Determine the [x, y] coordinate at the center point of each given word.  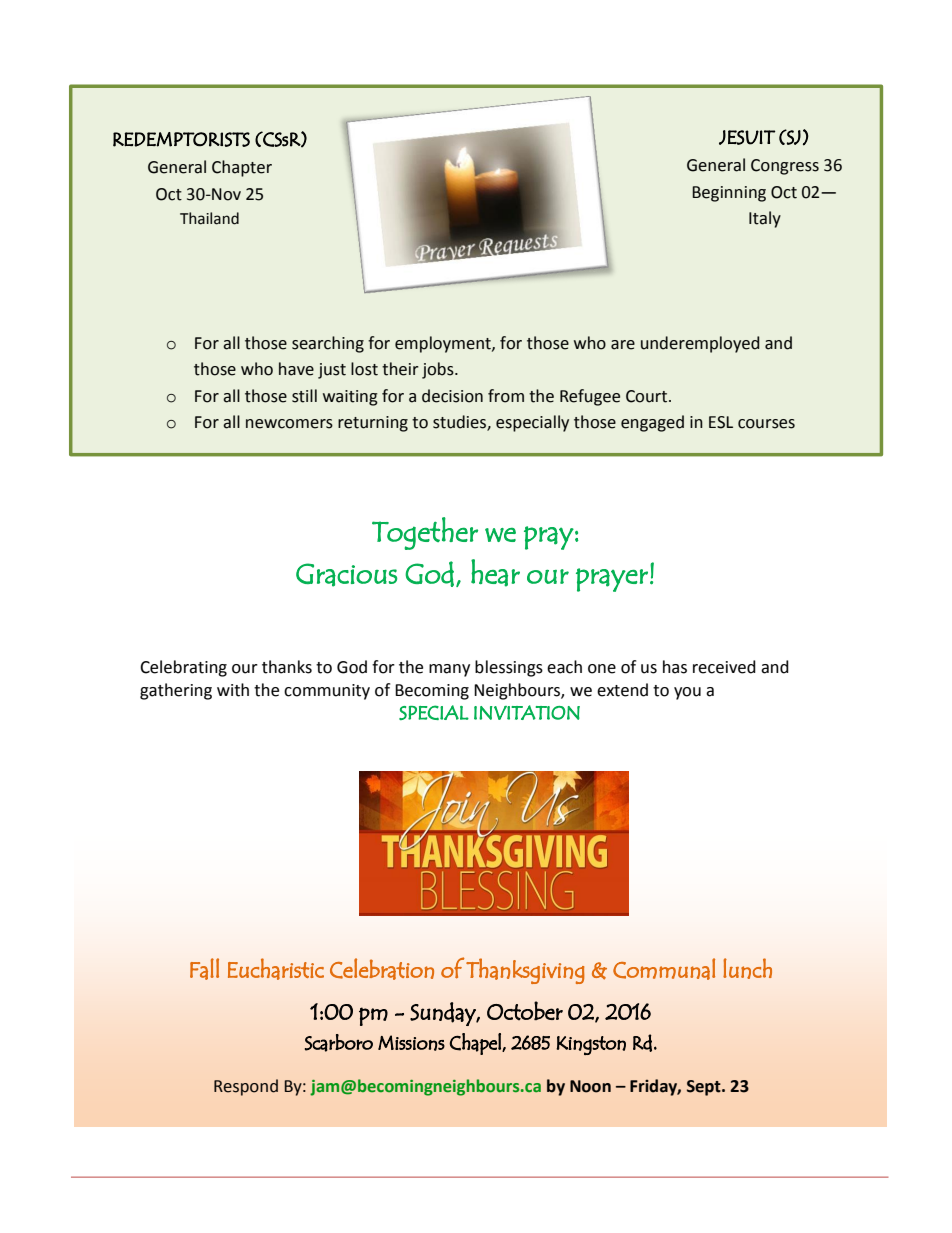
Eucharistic [276, 969]
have [296, 369]
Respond [246, 1087]
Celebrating [183, 668]
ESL [721, 422]
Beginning [729, 194]
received [724, 667]
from [506, 396]
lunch [747, 968]
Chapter [242, 168]
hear [495, 573]
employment [444, 344]
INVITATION [527, 712]
